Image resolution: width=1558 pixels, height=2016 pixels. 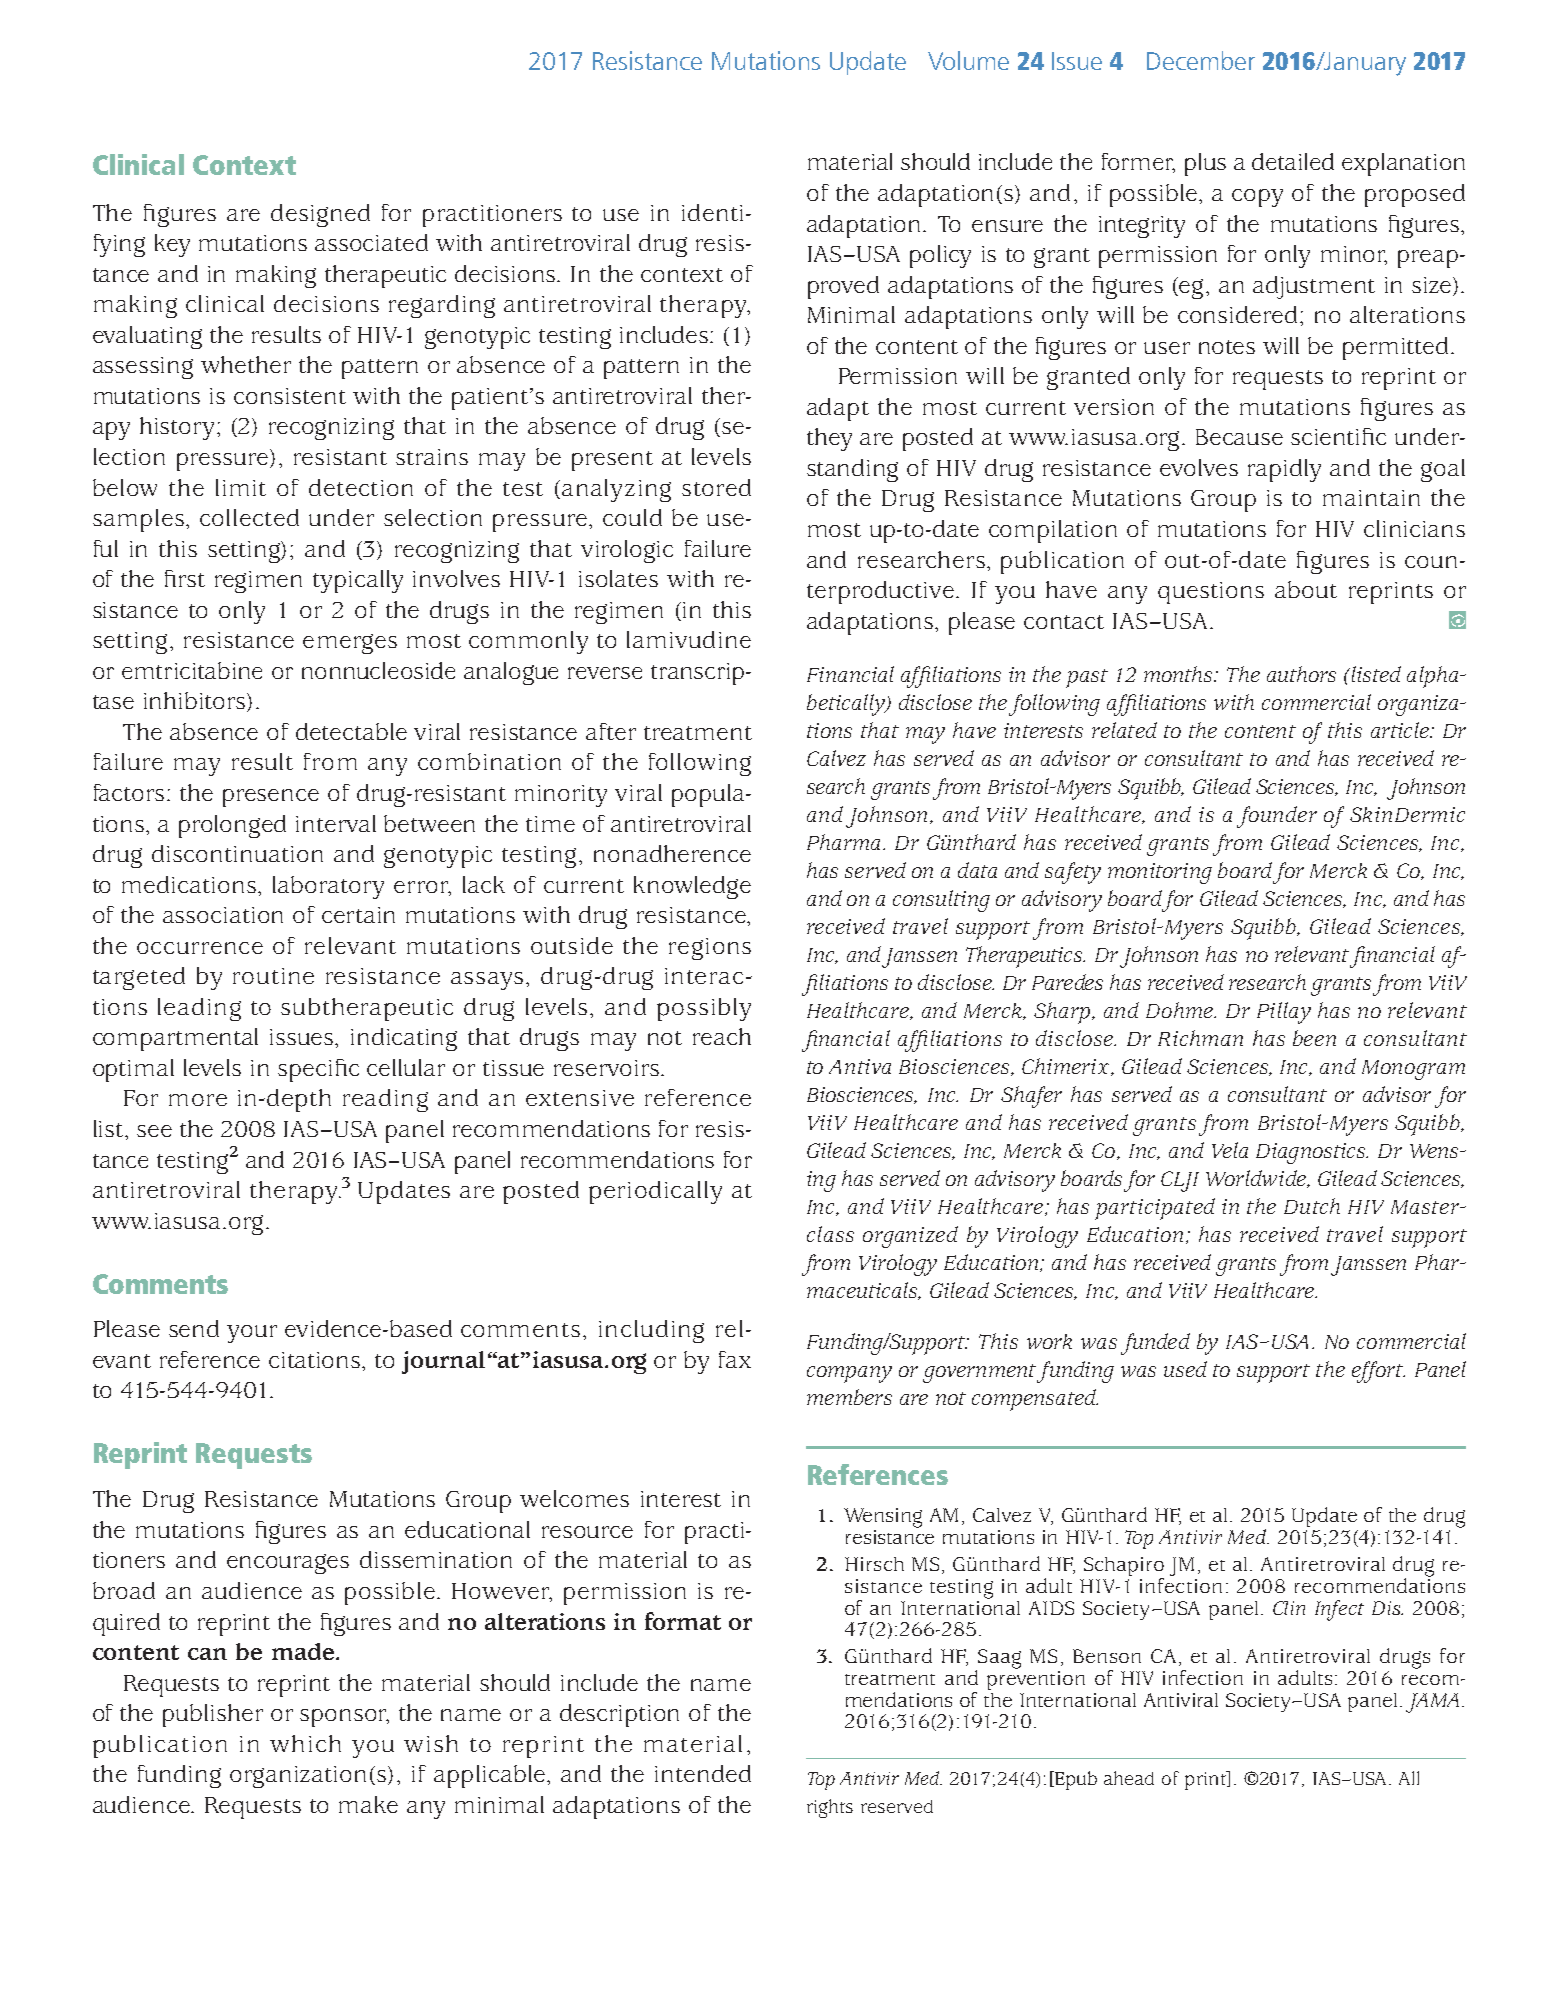 What do you see at coordinates (703, 1773) in the screenshot?
I see `intended` at bounding box center [703, 1773].
